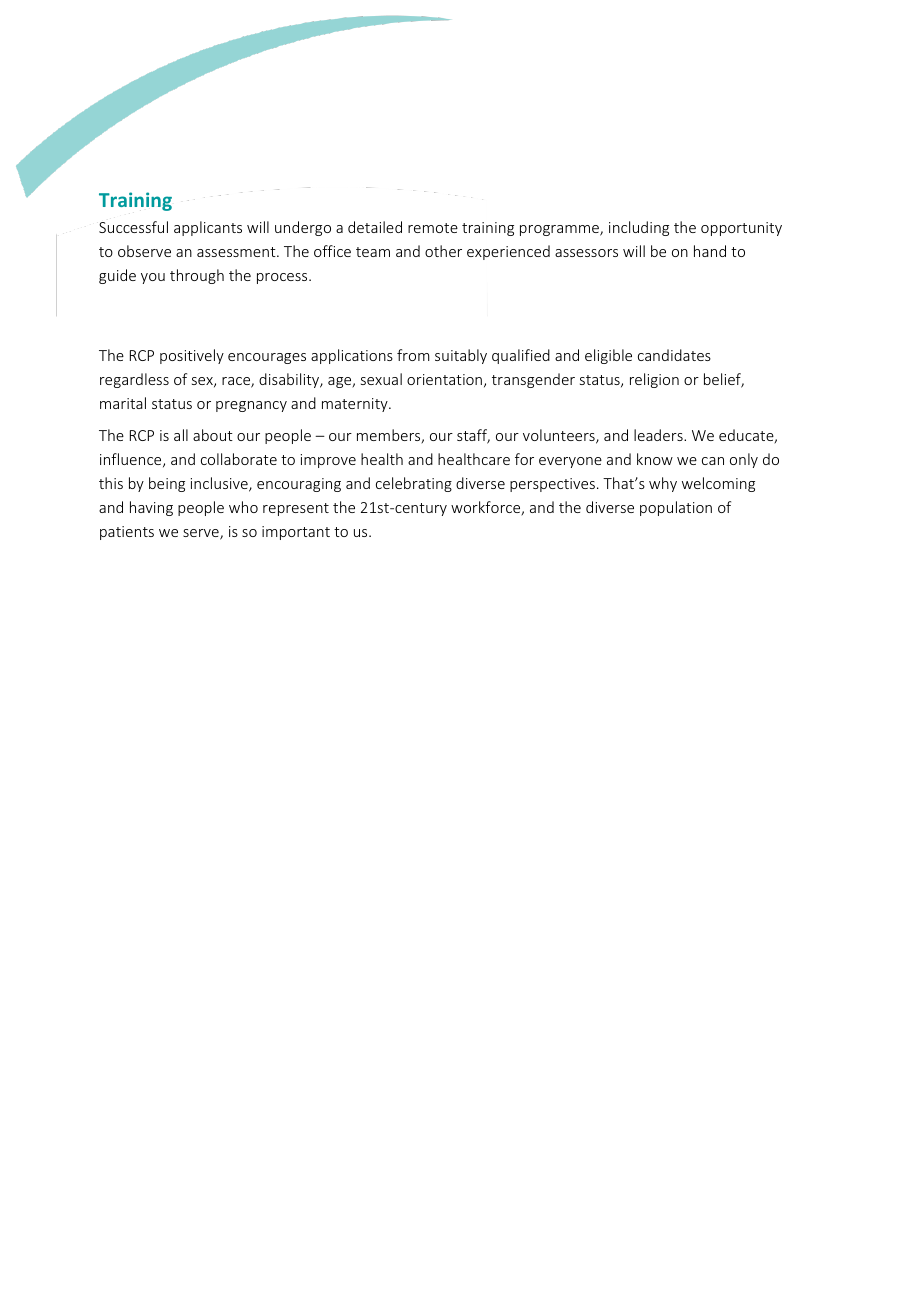  I want to click on staff, so click(473, 436).
